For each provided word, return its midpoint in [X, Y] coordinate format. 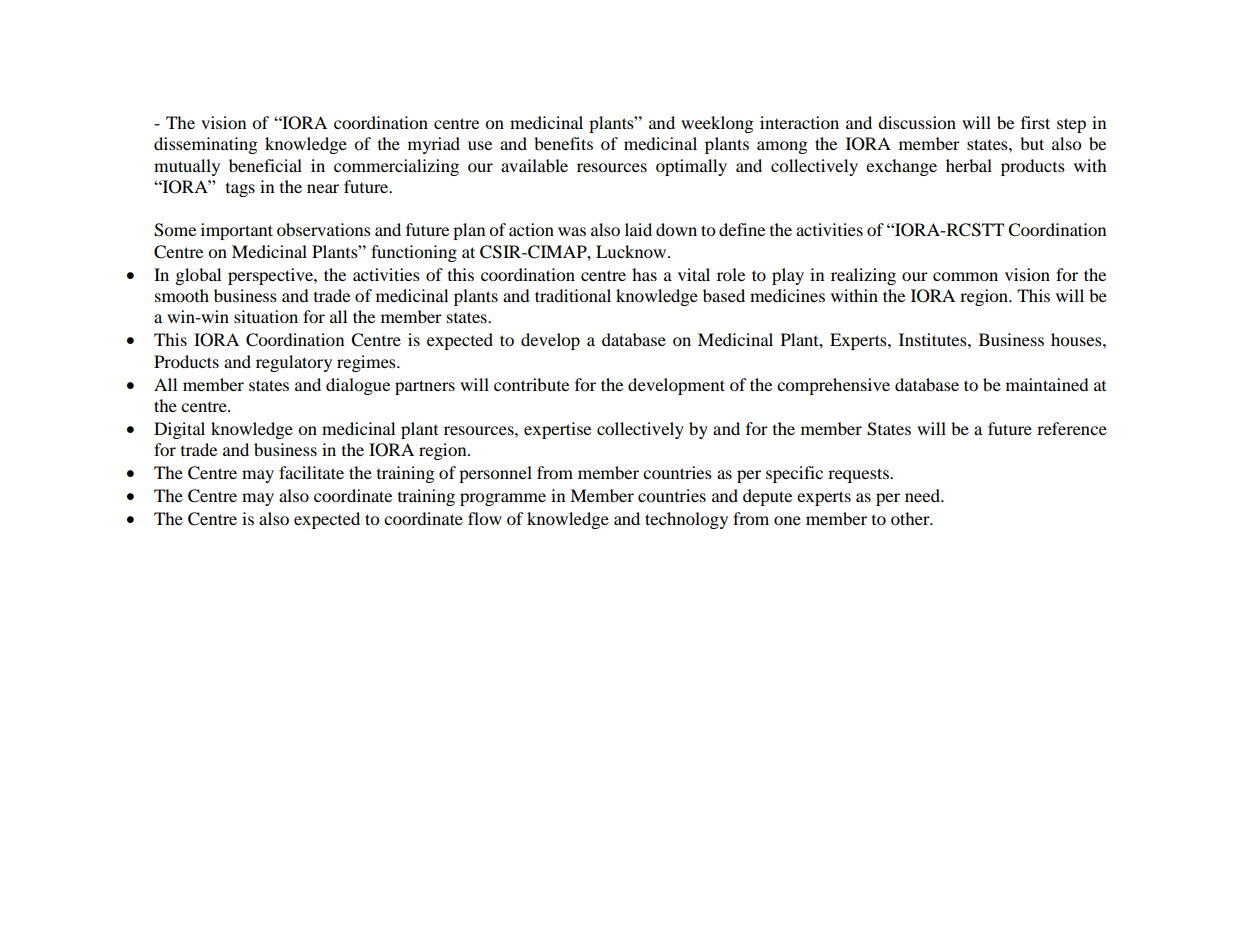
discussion [917, 122]
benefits [563, 143]
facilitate [311, 472]
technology [686, 520]
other [911, 518]
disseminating [205, 145]
